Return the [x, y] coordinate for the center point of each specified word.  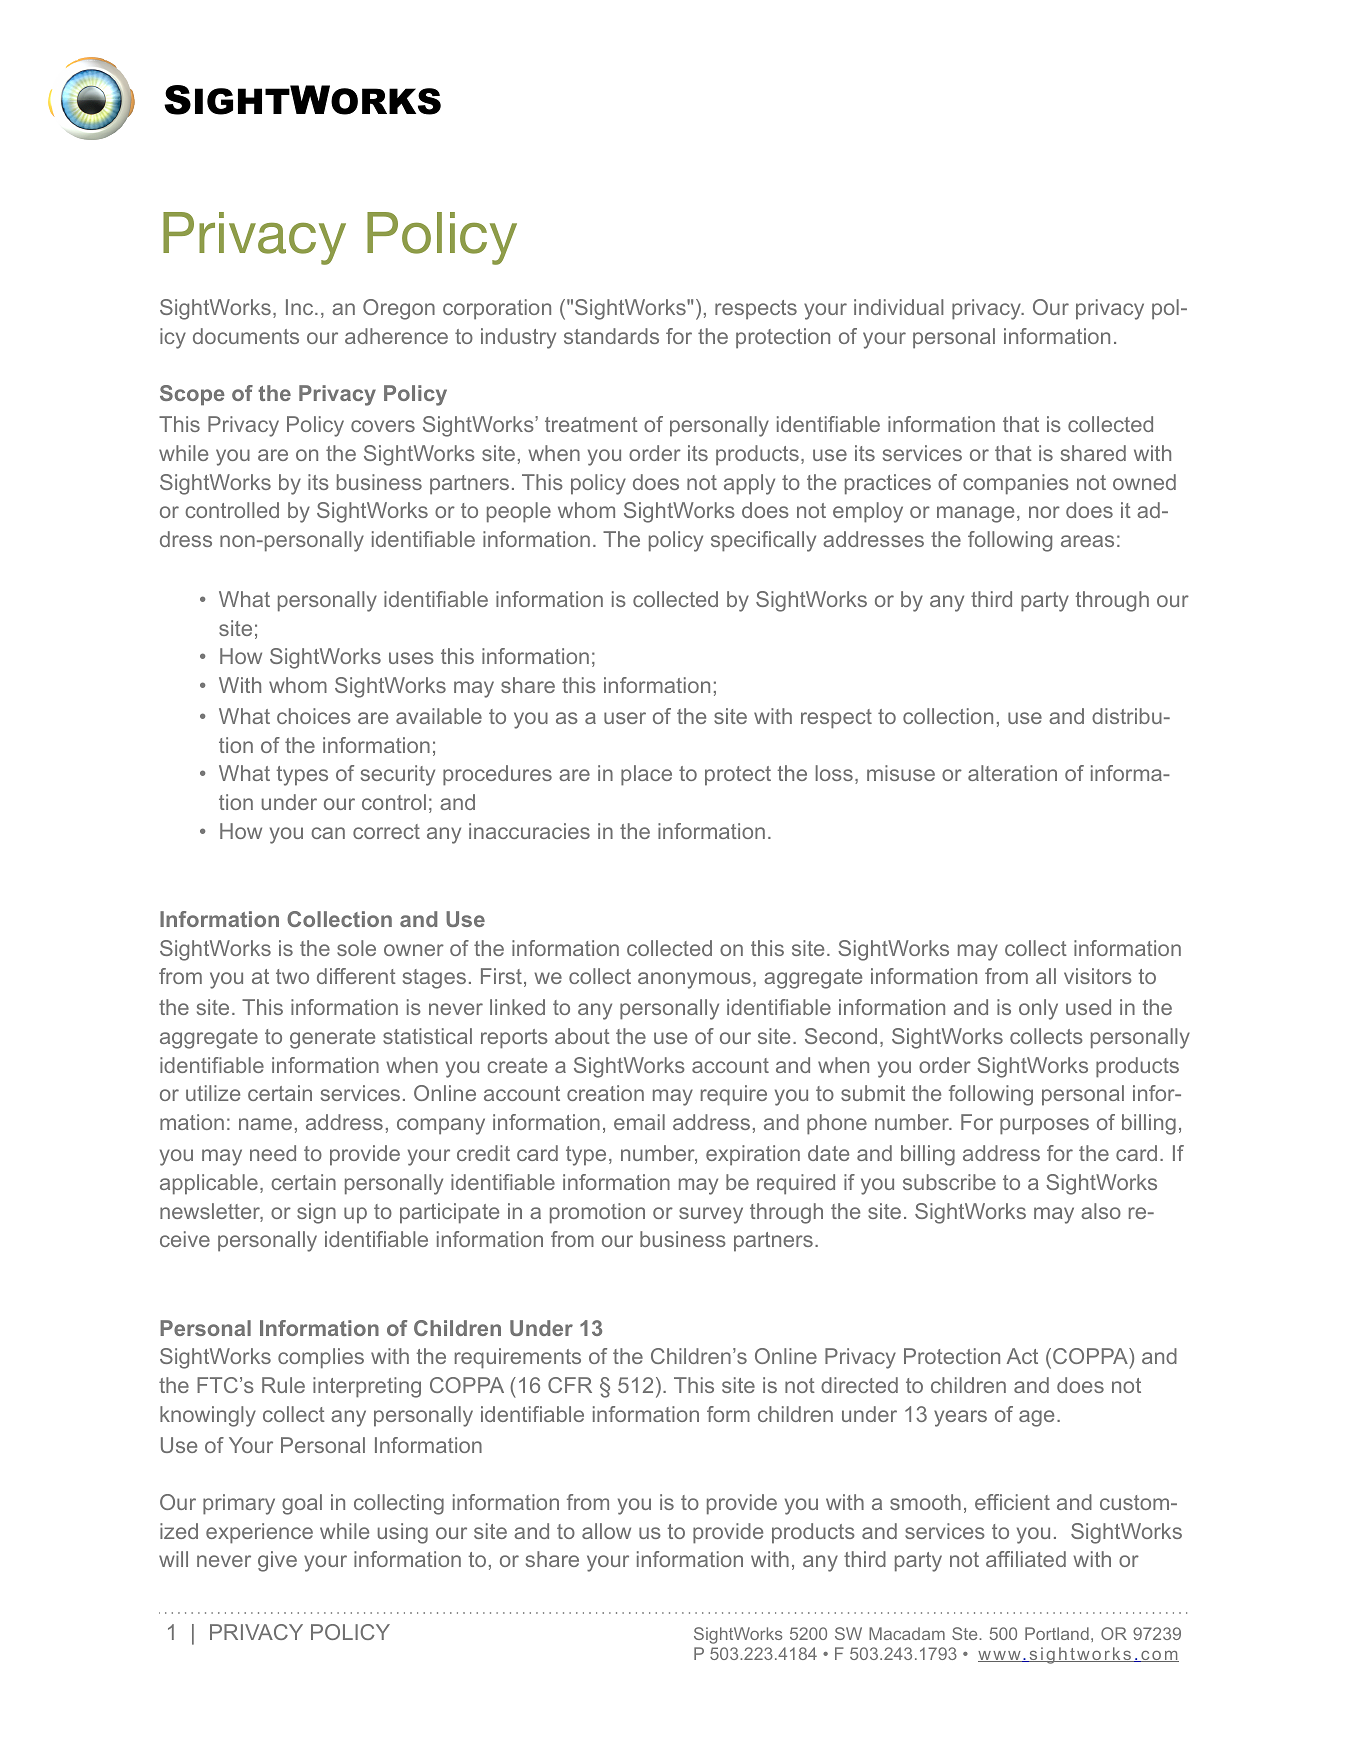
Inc [301, 307]
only [1038, 1009]
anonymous [694, 980]
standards [611, 336]
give [277, 1561]
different [356, 976]
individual [899, 307]
